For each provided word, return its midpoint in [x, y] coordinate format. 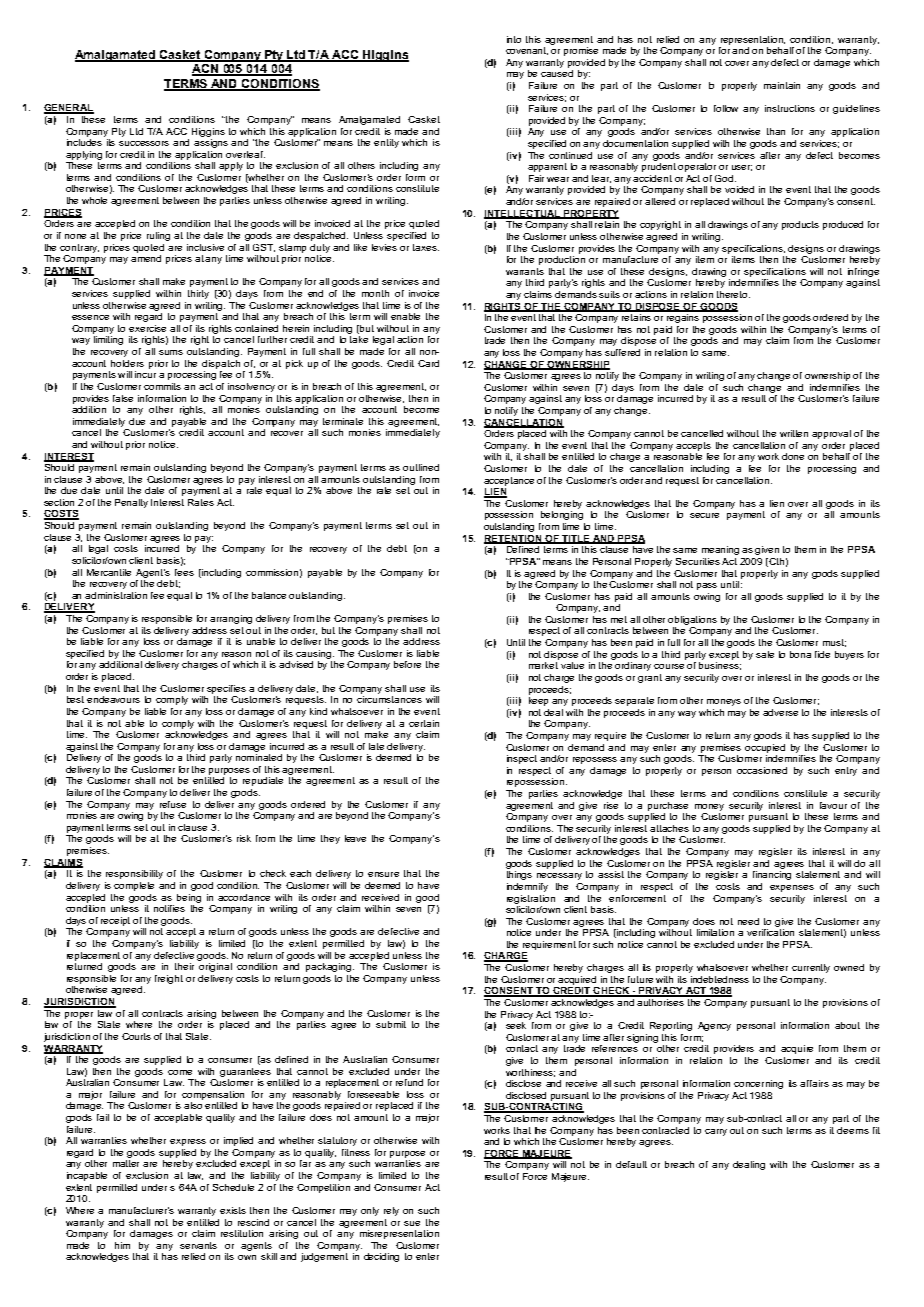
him [122, 1245]
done [793, 456]
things [519, 875]
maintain [782, 85]
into [514, 39]
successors [144, 143]
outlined [421, 467]
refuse [173, 804]
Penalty [131, 503]
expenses [792, 888]
